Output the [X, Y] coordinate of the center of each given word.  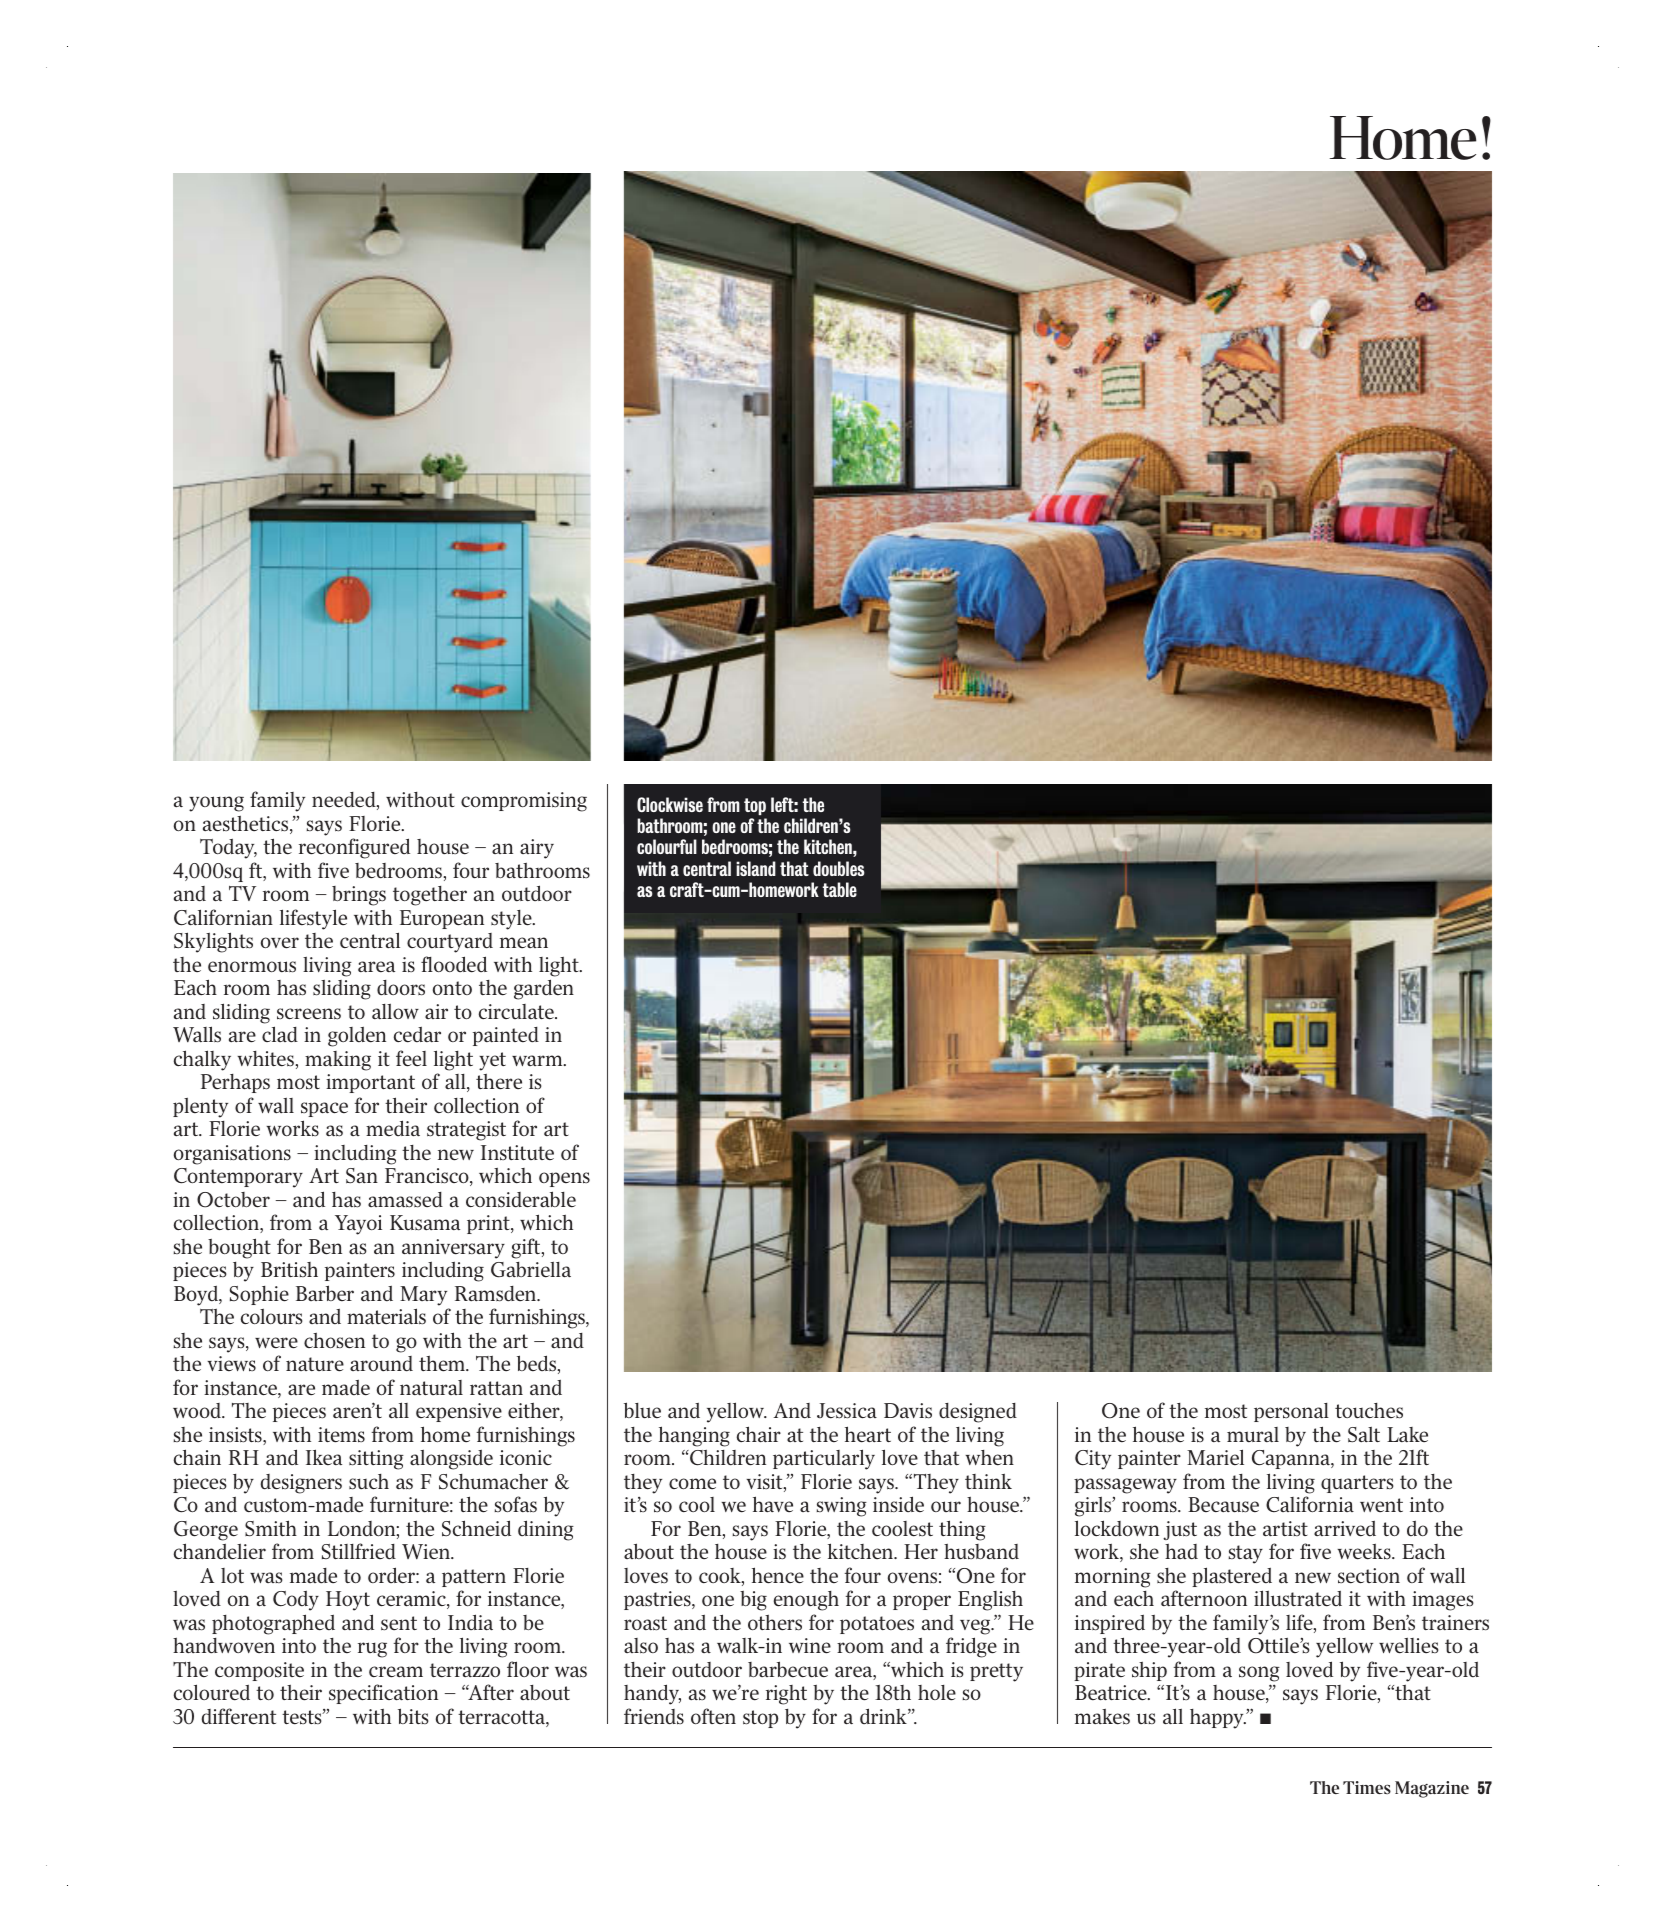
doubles [839, 868]
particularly [824, 1459]
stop [760, 1719]
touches [1369, 1411]
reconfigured [354, 848]
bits [413, 1716]
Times [1367, 1787]
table [840, 889]
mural [1253, 1434]
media [393, 1128]
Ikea [324, 1457]
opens [564, 1179]
